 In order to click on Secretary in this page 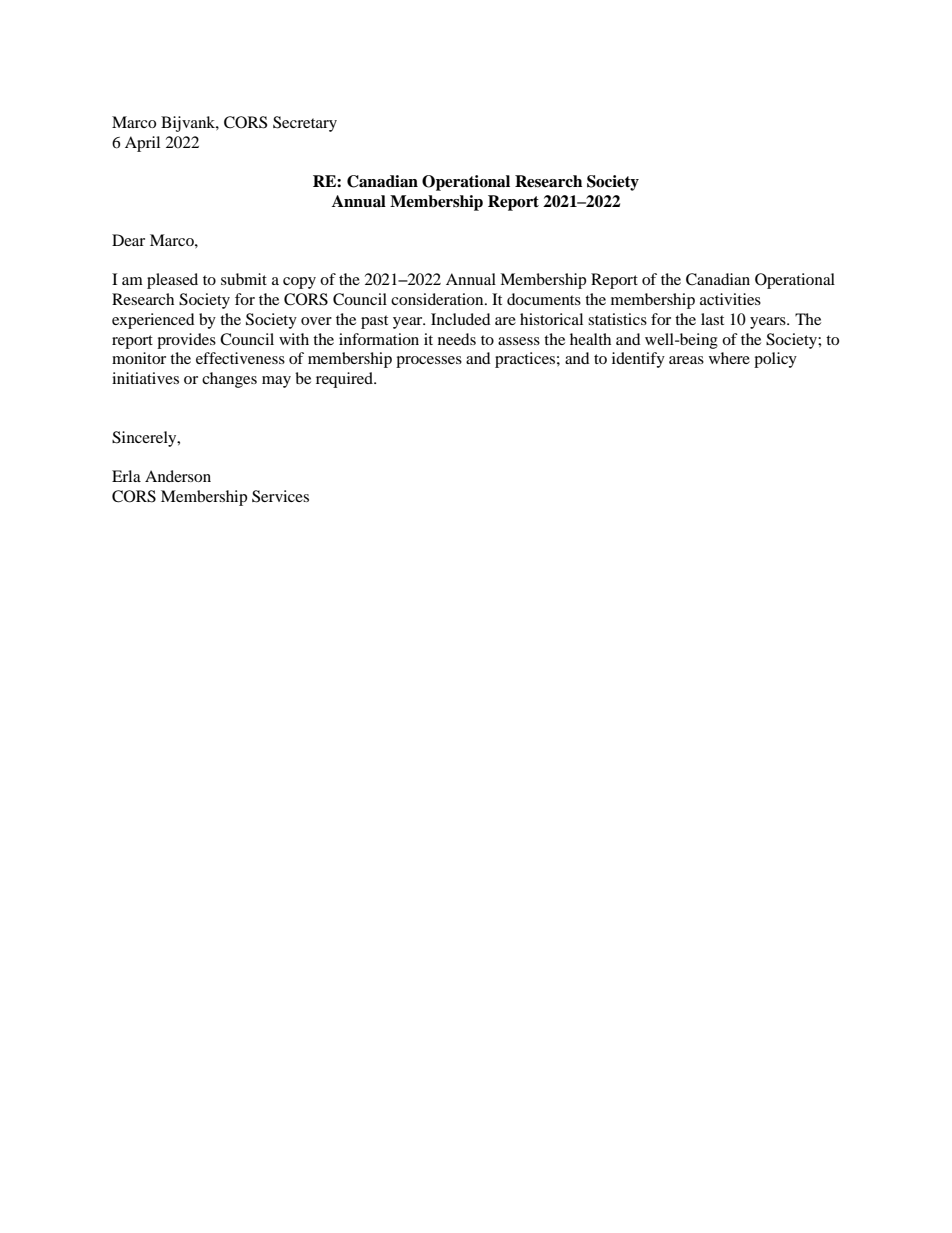, I will do `click(305, 124)`.
